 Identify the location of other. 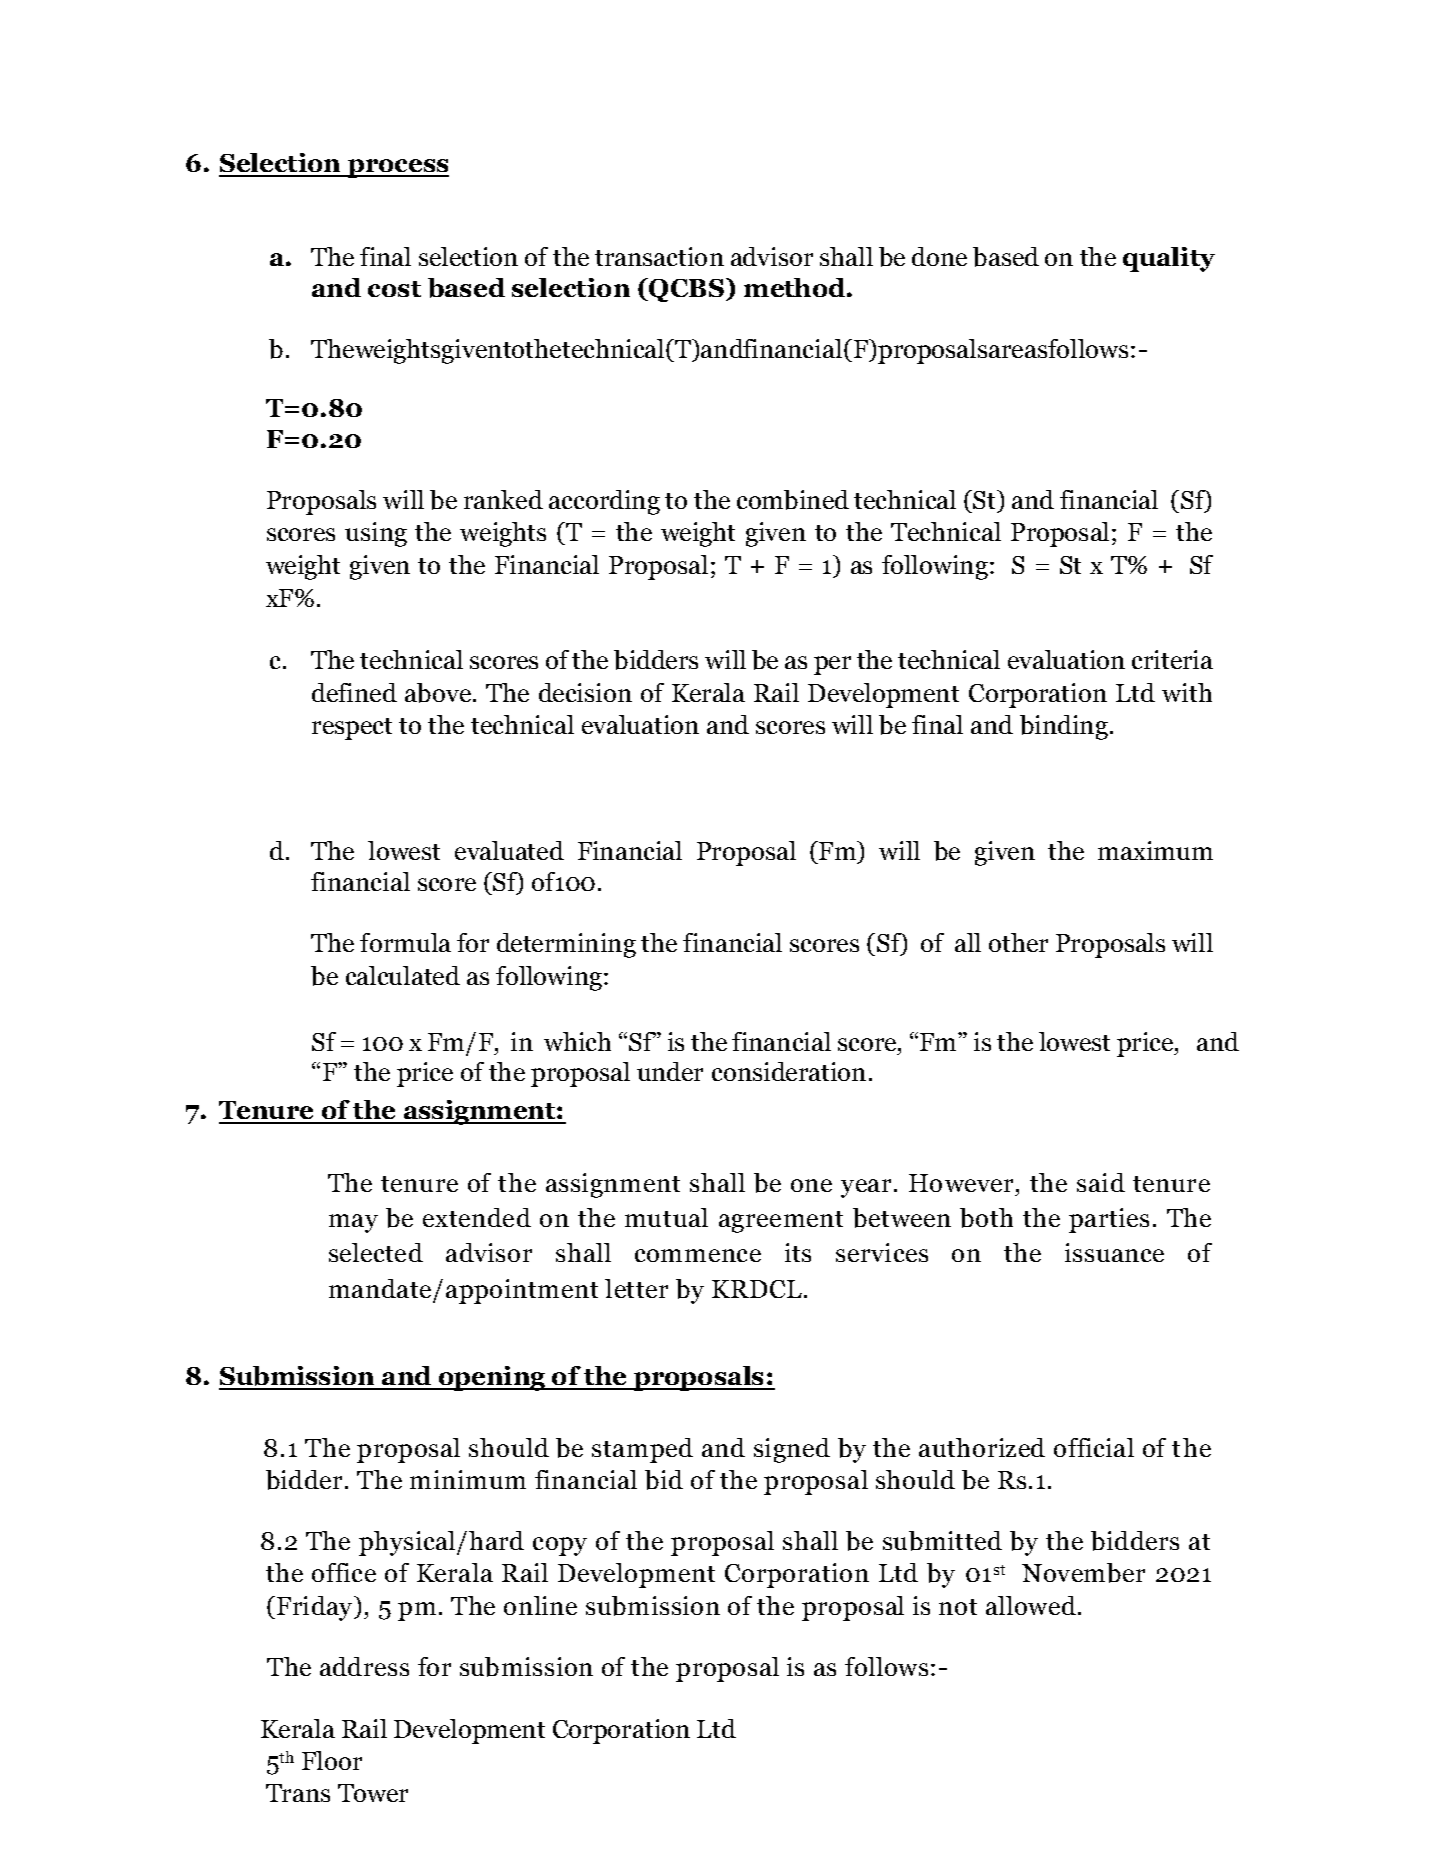
(1018, 942).
